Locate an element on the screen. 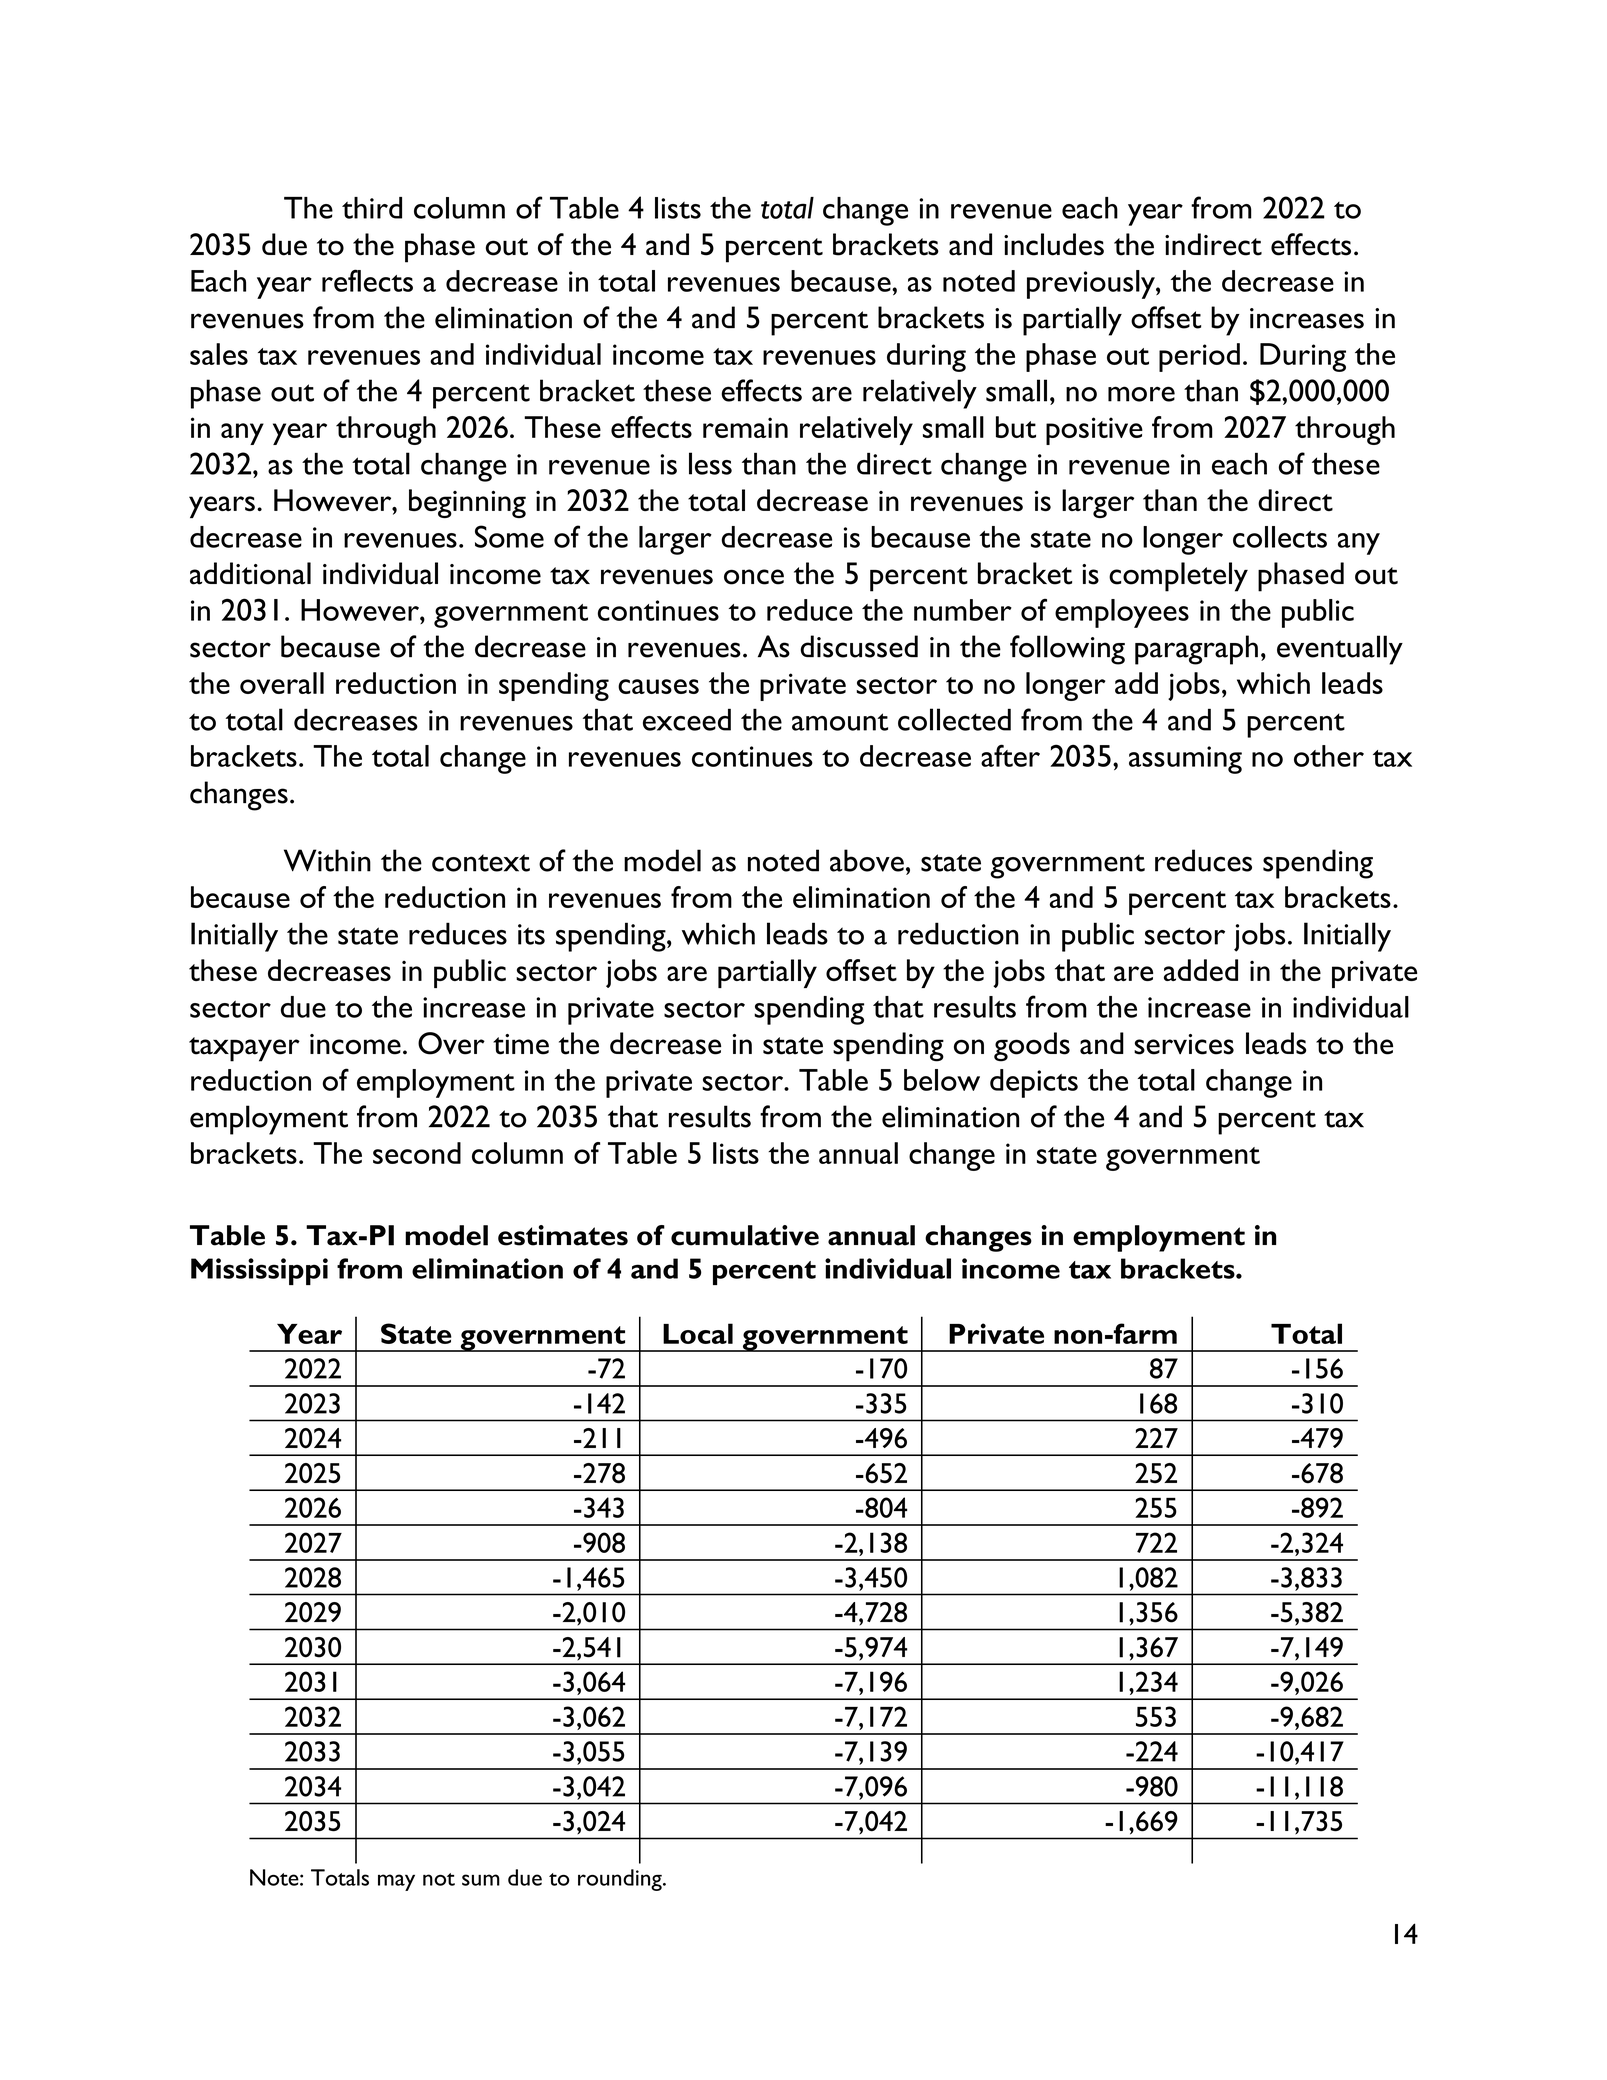 The image size is (1607, 2080). may is located at coordinates (396, 1882).
